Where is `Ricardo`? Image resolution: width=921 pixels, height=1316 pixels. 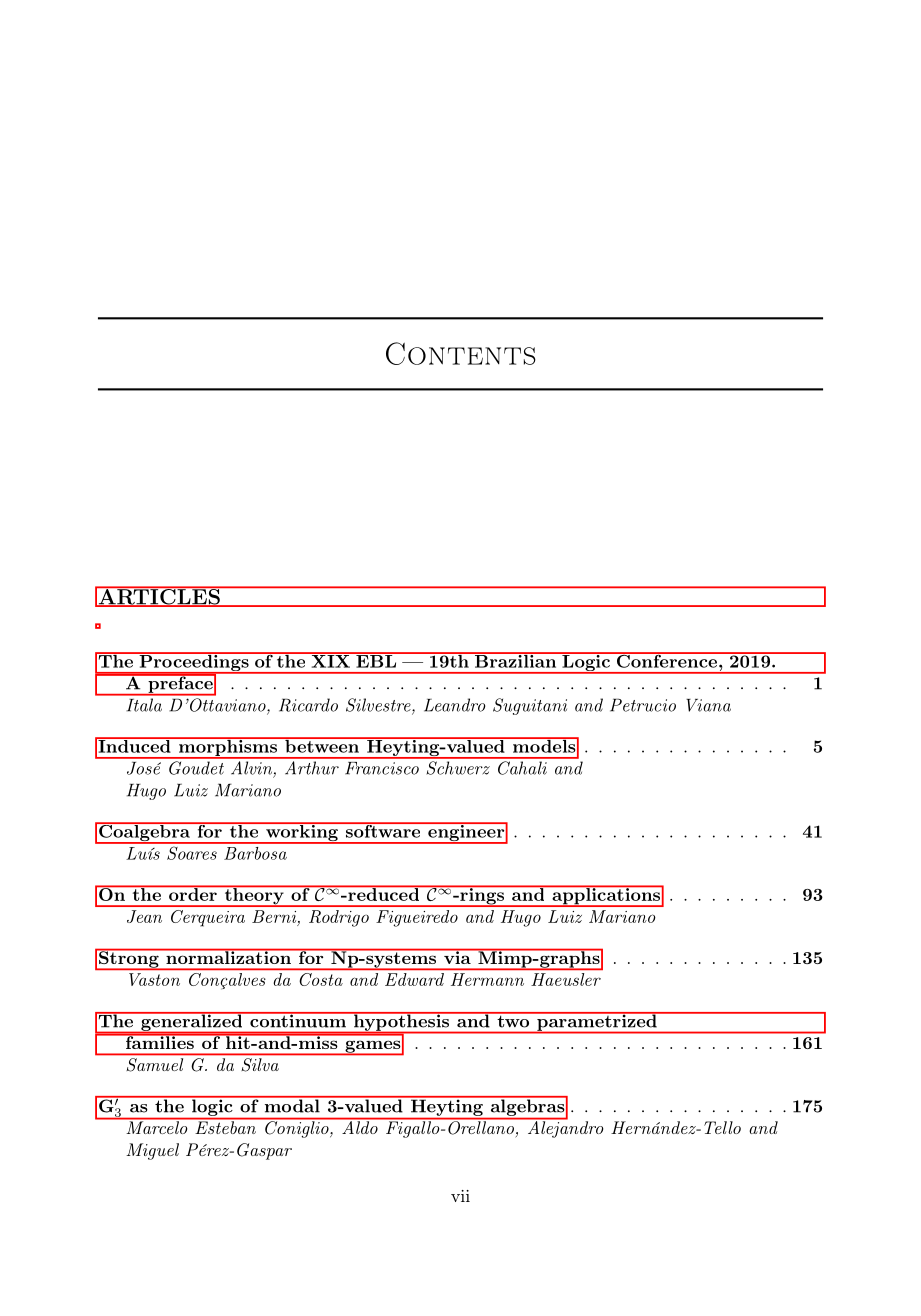 Ricardo is located at coordinates (308, 705).
